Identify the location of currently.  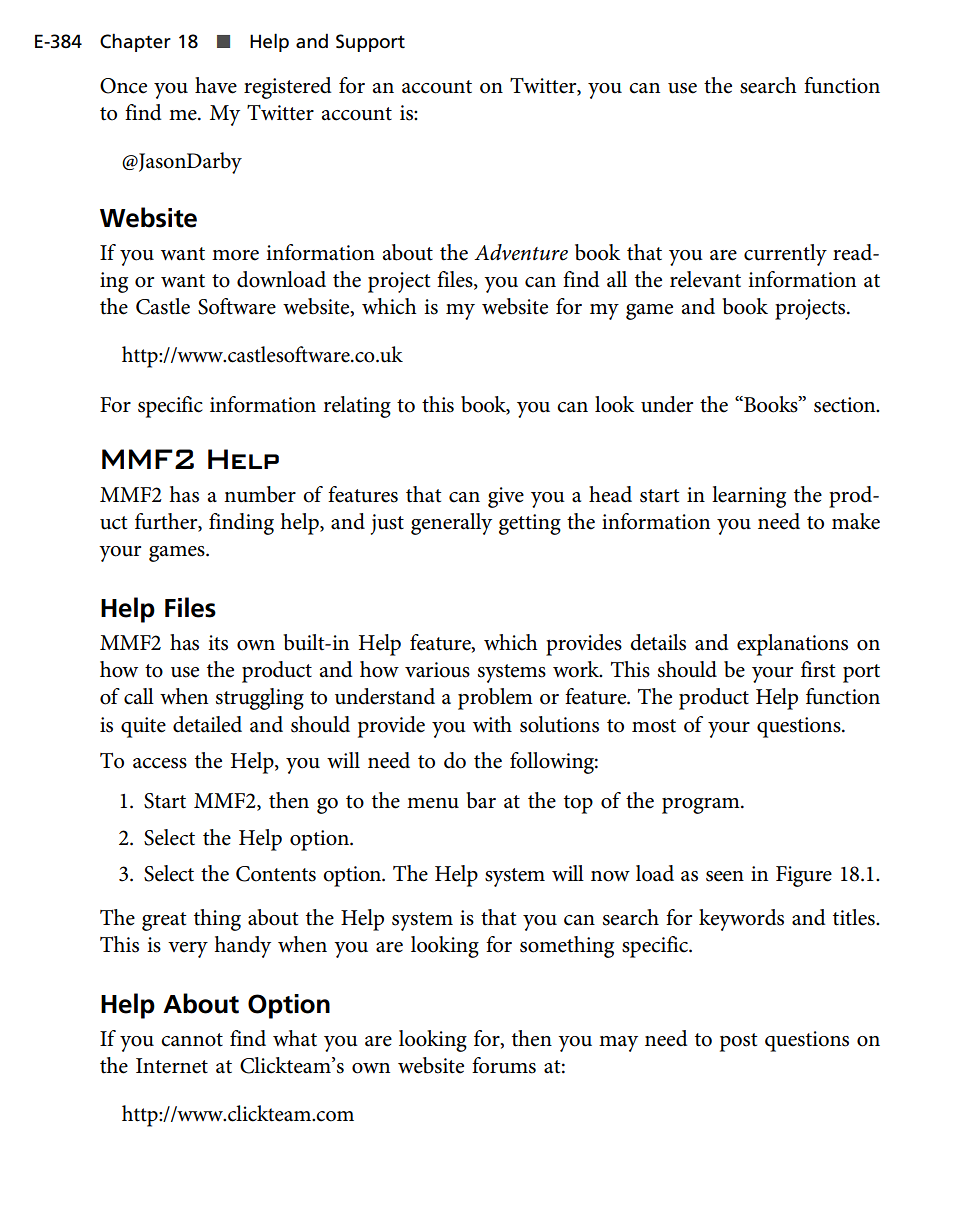
(785, 255).
